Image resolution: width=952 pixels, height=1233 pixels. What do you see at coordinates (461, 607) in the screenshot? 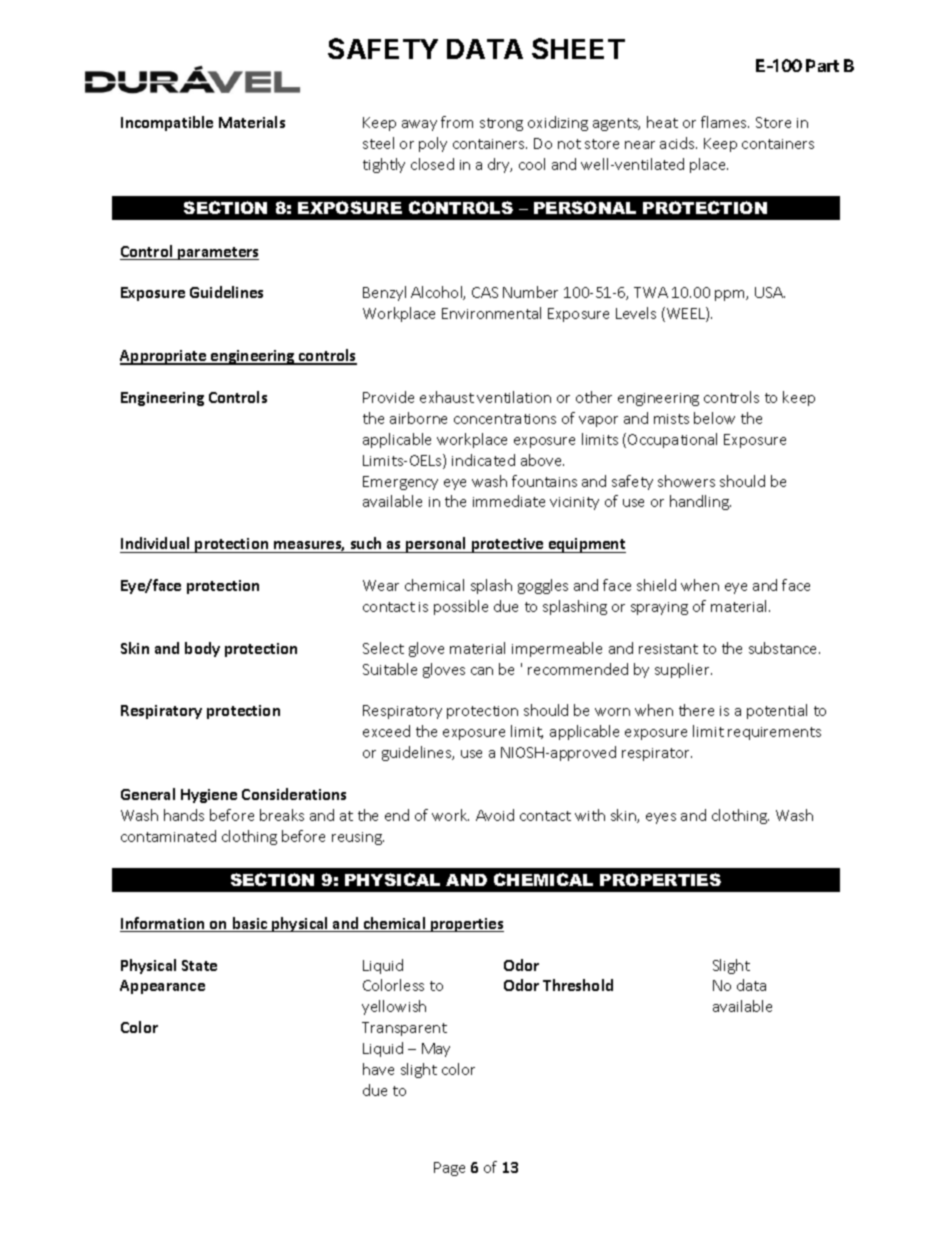
I see `possible` at bounding box center [461, 607].
